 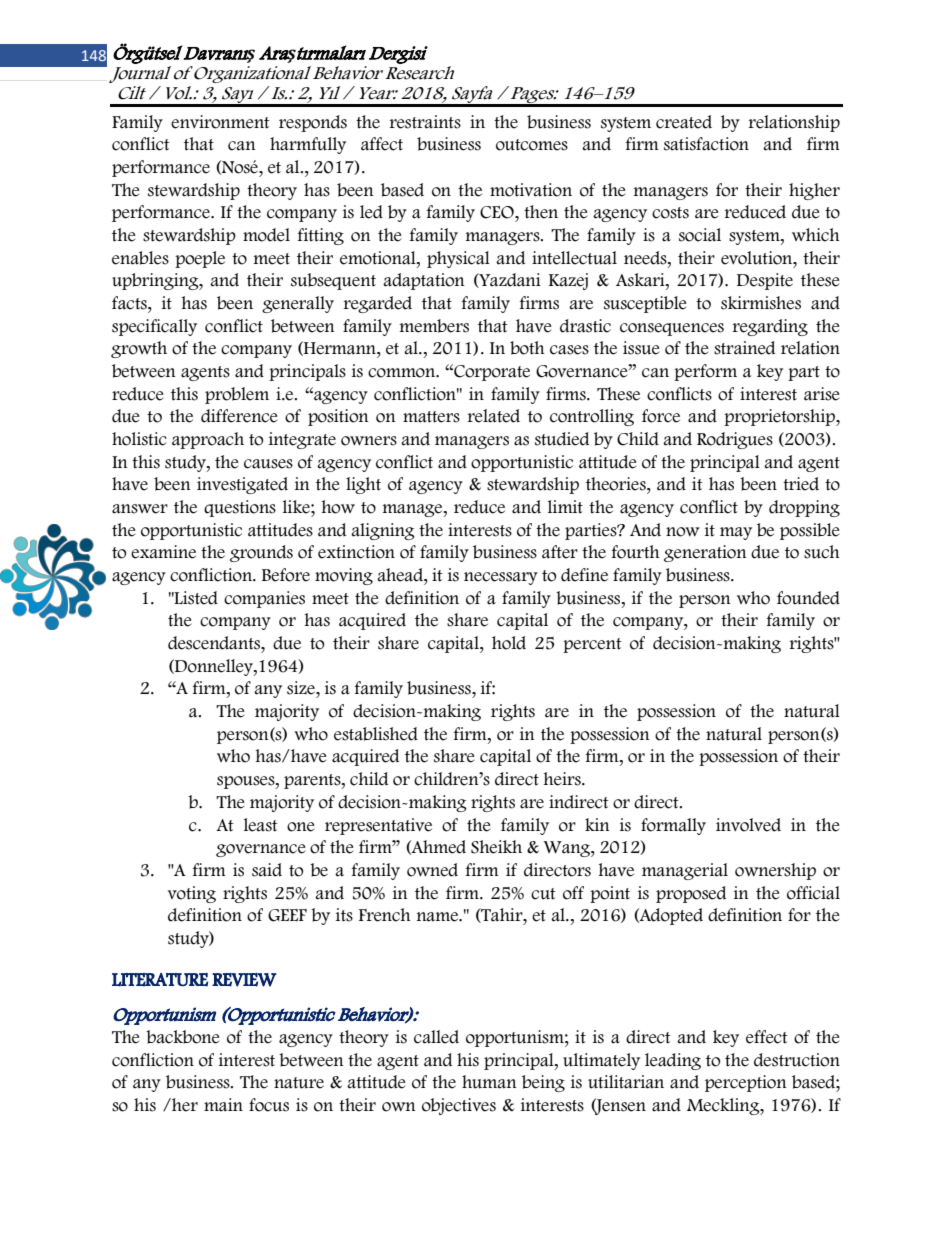 I want to click on hold, so click(x=509, y=643).
